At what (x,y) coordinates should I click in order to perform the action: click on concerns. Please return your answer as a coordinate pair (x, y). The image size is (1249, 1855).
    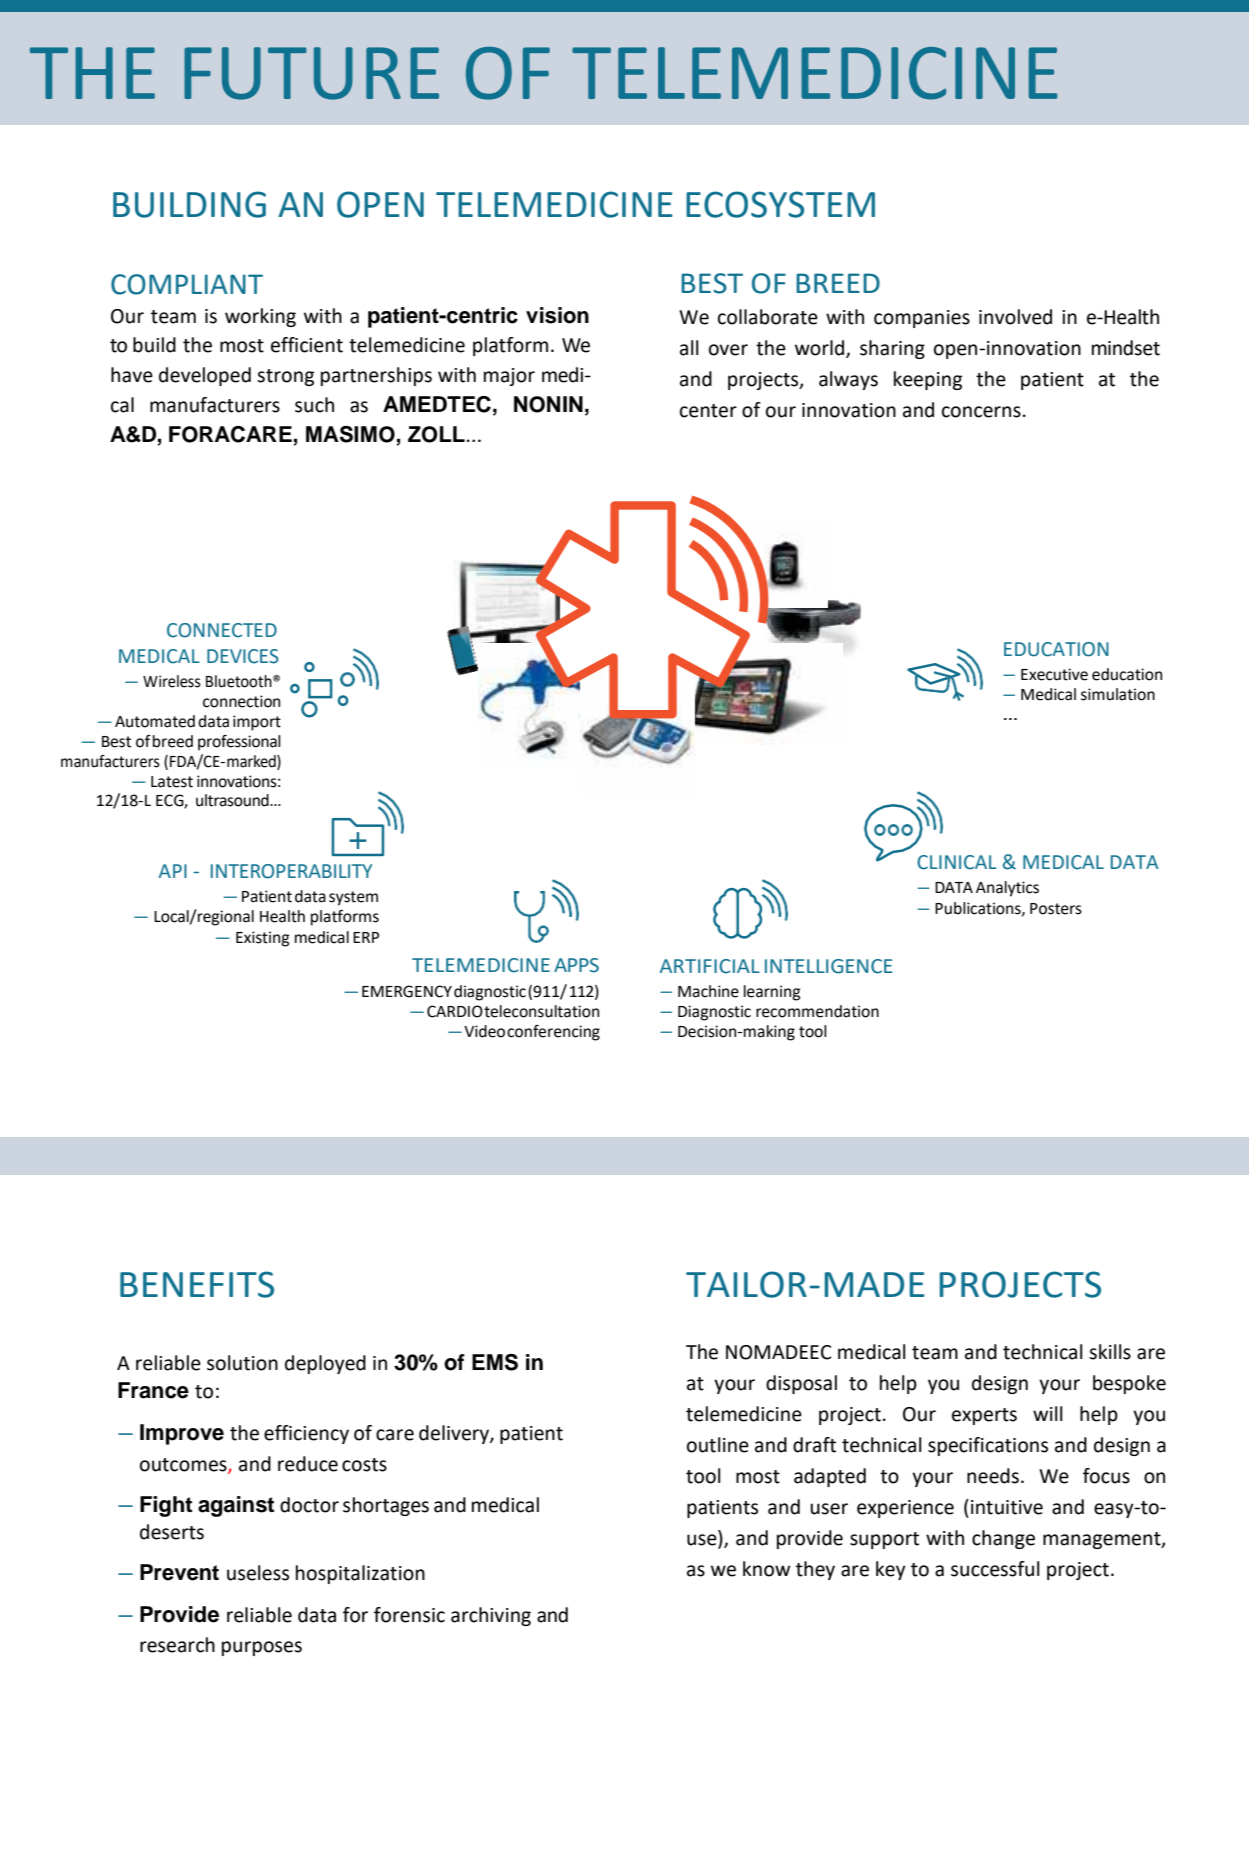
    Looking at the image, I should click on (981, 412).
